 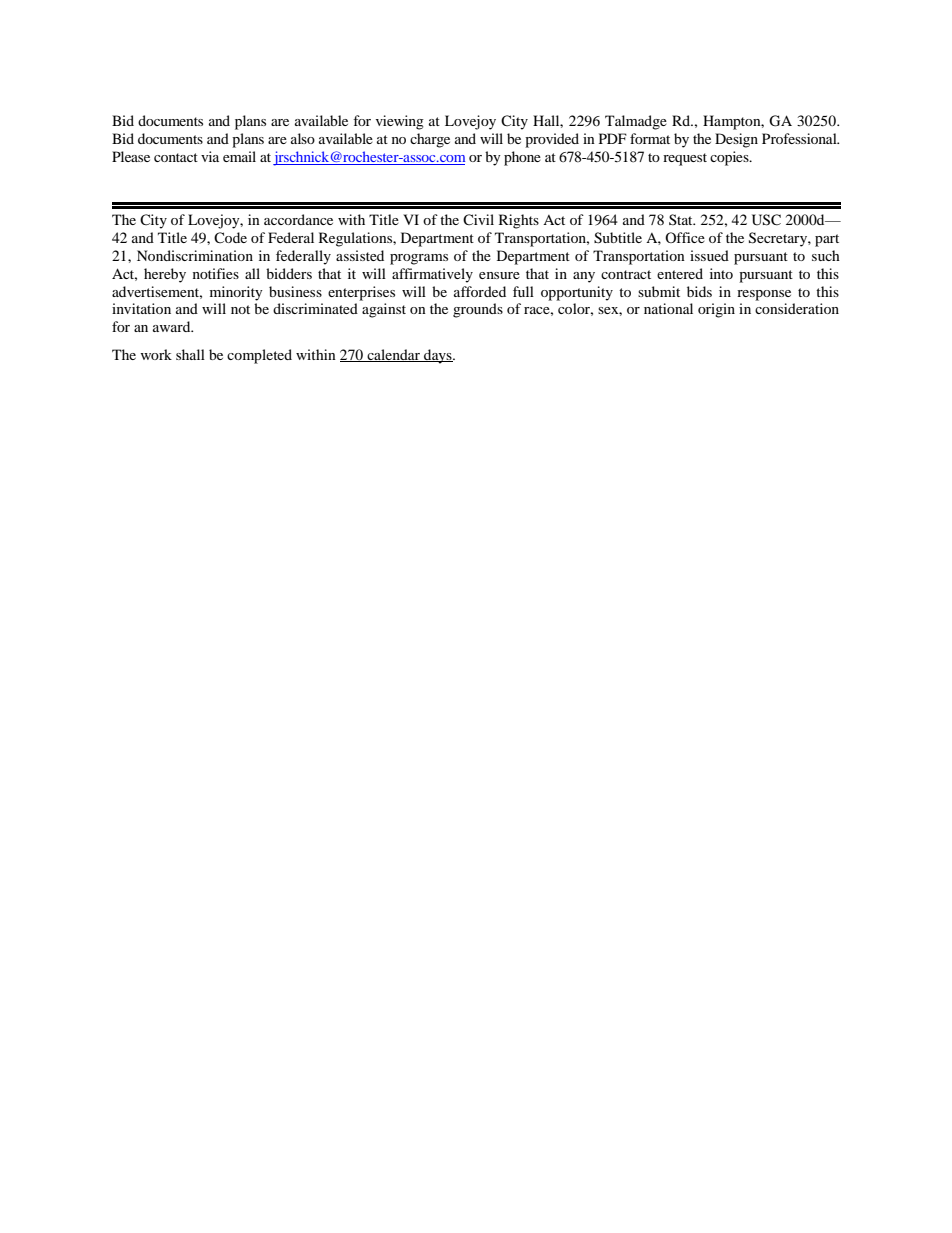 I want to click on Code, so click(x=230, y=237).
